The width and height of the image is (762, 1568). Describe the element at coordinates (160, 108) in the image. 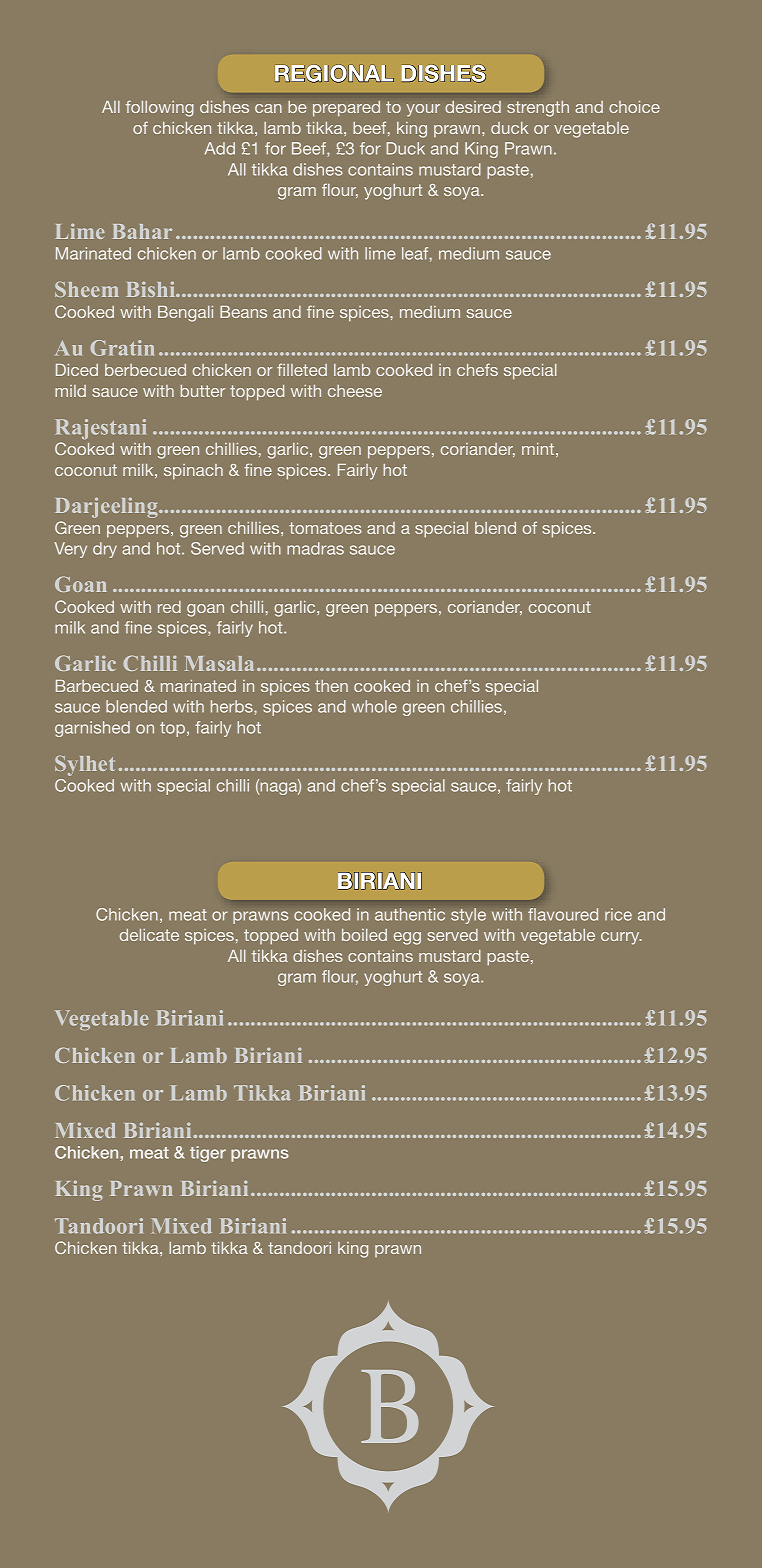

I see `following` at that location.
